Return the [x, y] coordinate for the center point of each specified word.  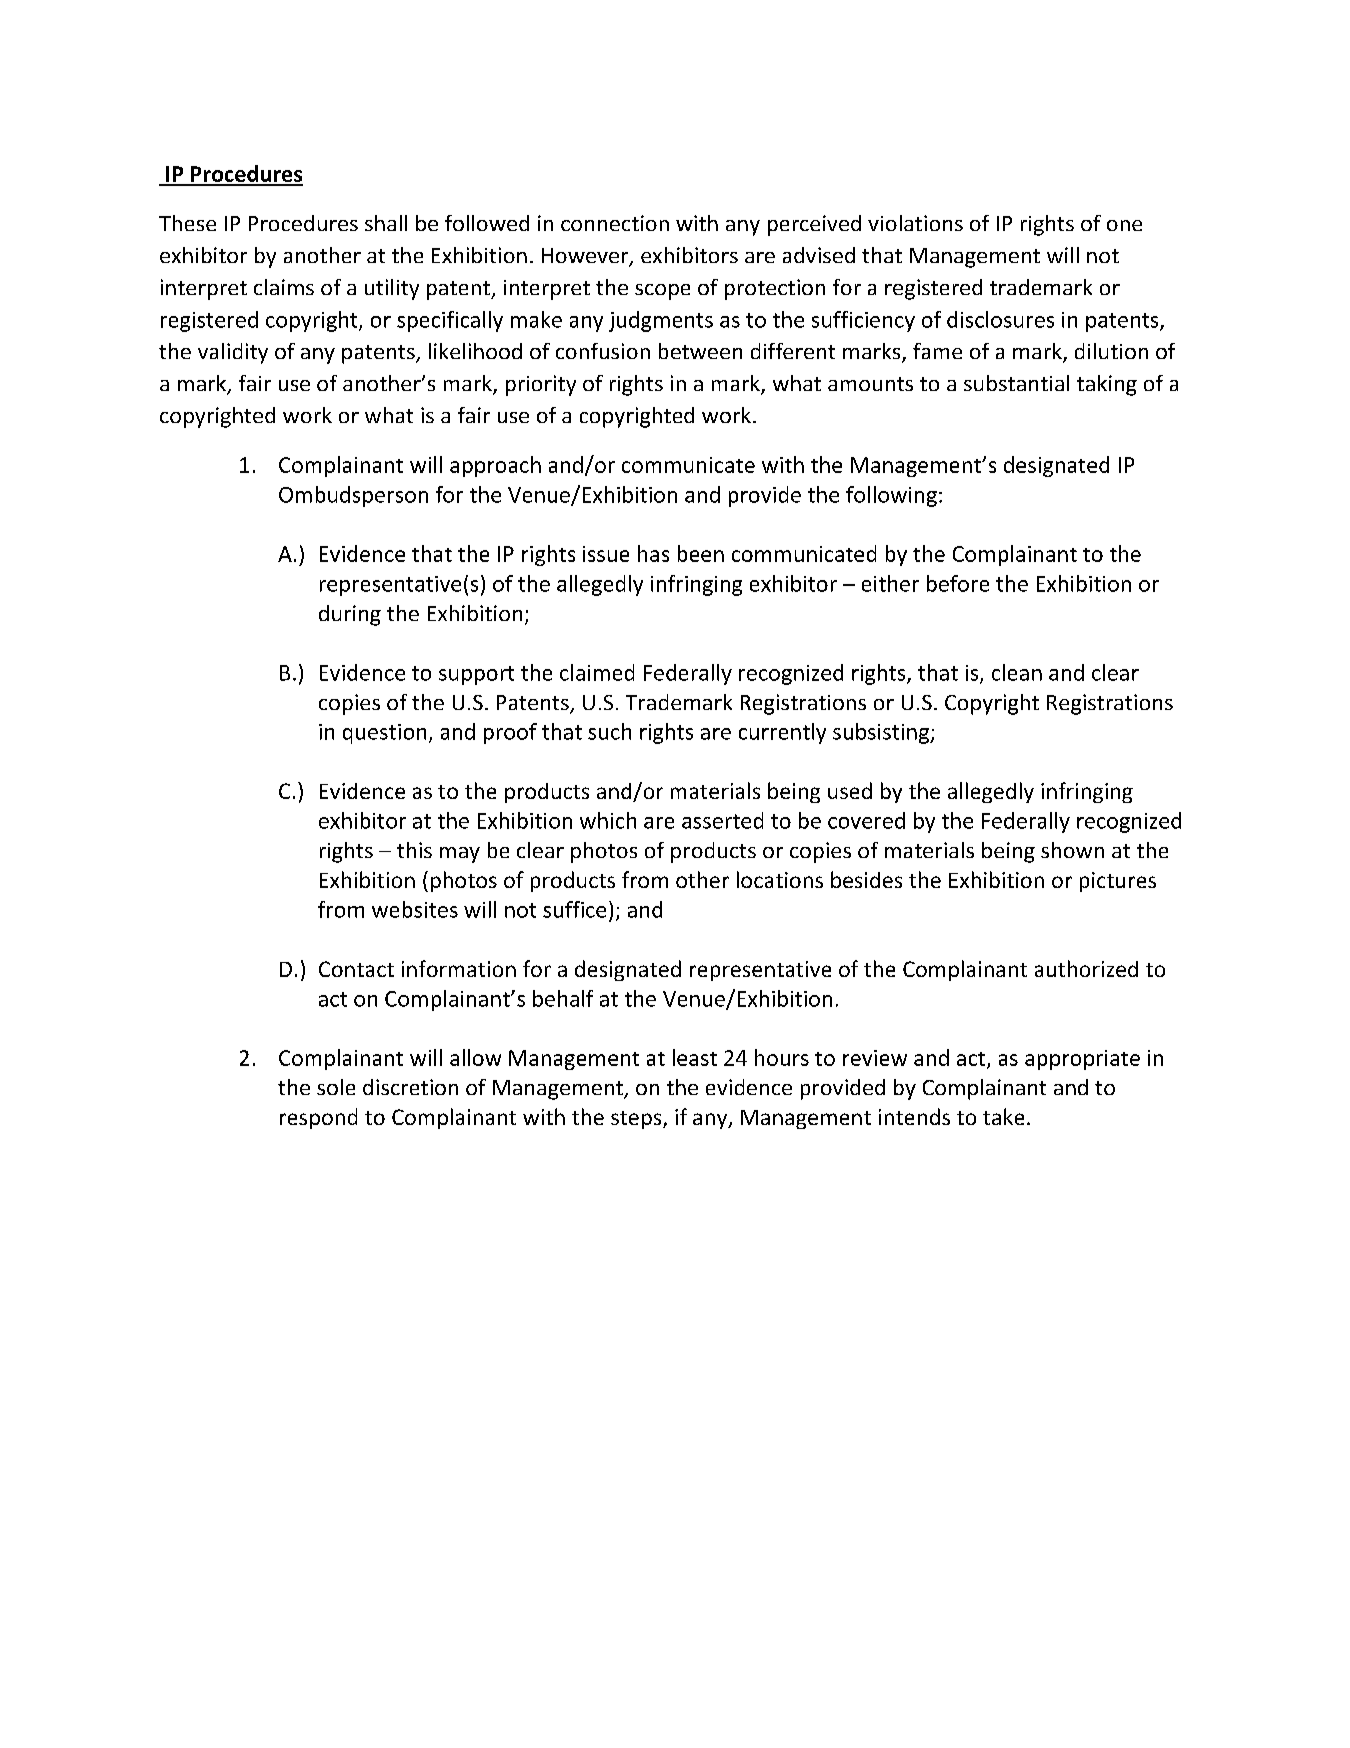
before [958, 583]
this [414, 850]
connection [615, 223]
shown [1072, 850]
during [350, 615]
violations [915, 223]
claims [284, 287]
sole [336, 1087]
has [653, 553]
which [608, 820]
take [1003, 1116]
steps [637, 1120]
